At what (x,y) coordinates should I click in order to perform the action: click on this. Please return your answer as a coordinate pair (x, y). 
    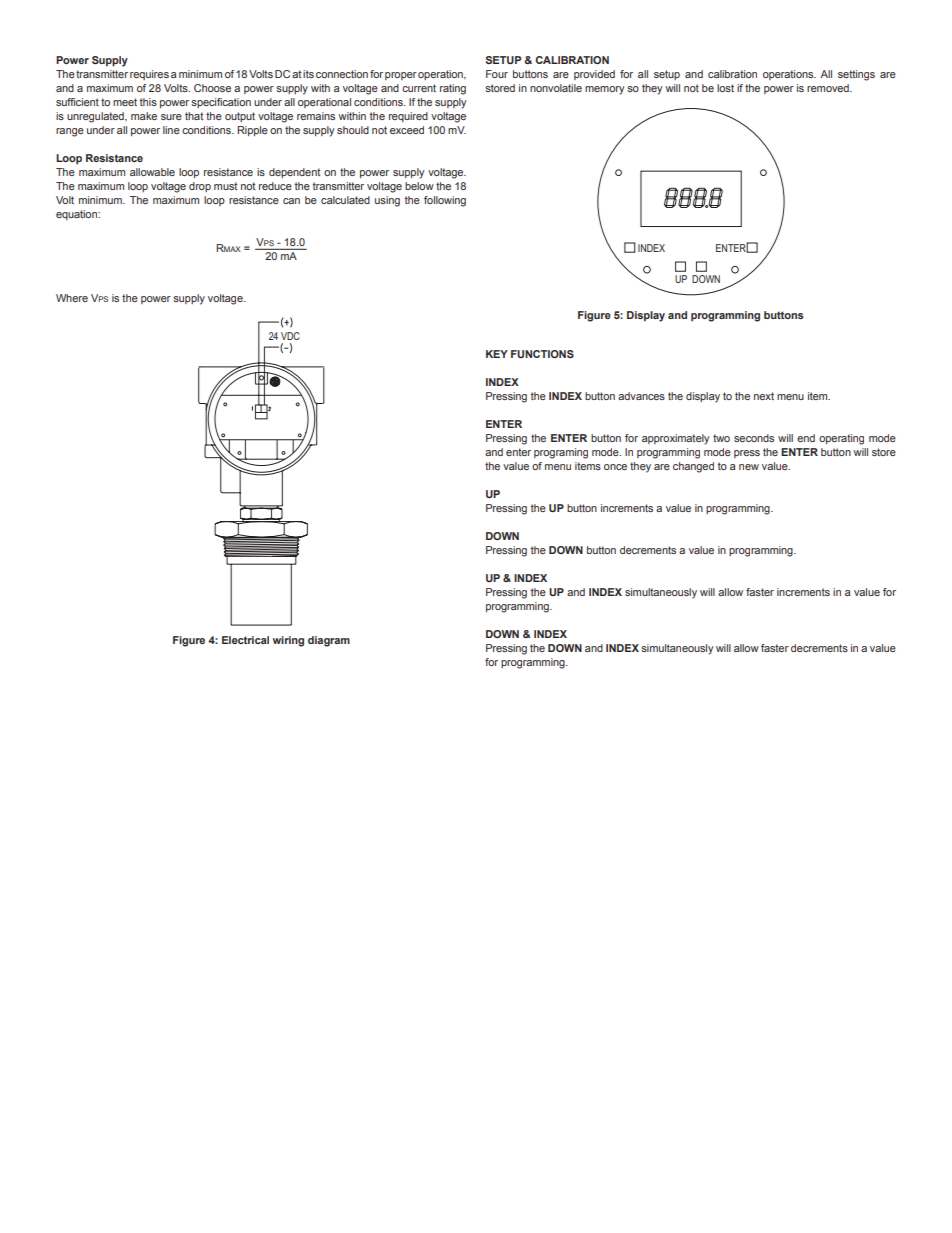
    Looking at the image, I should click on (148, 102).
